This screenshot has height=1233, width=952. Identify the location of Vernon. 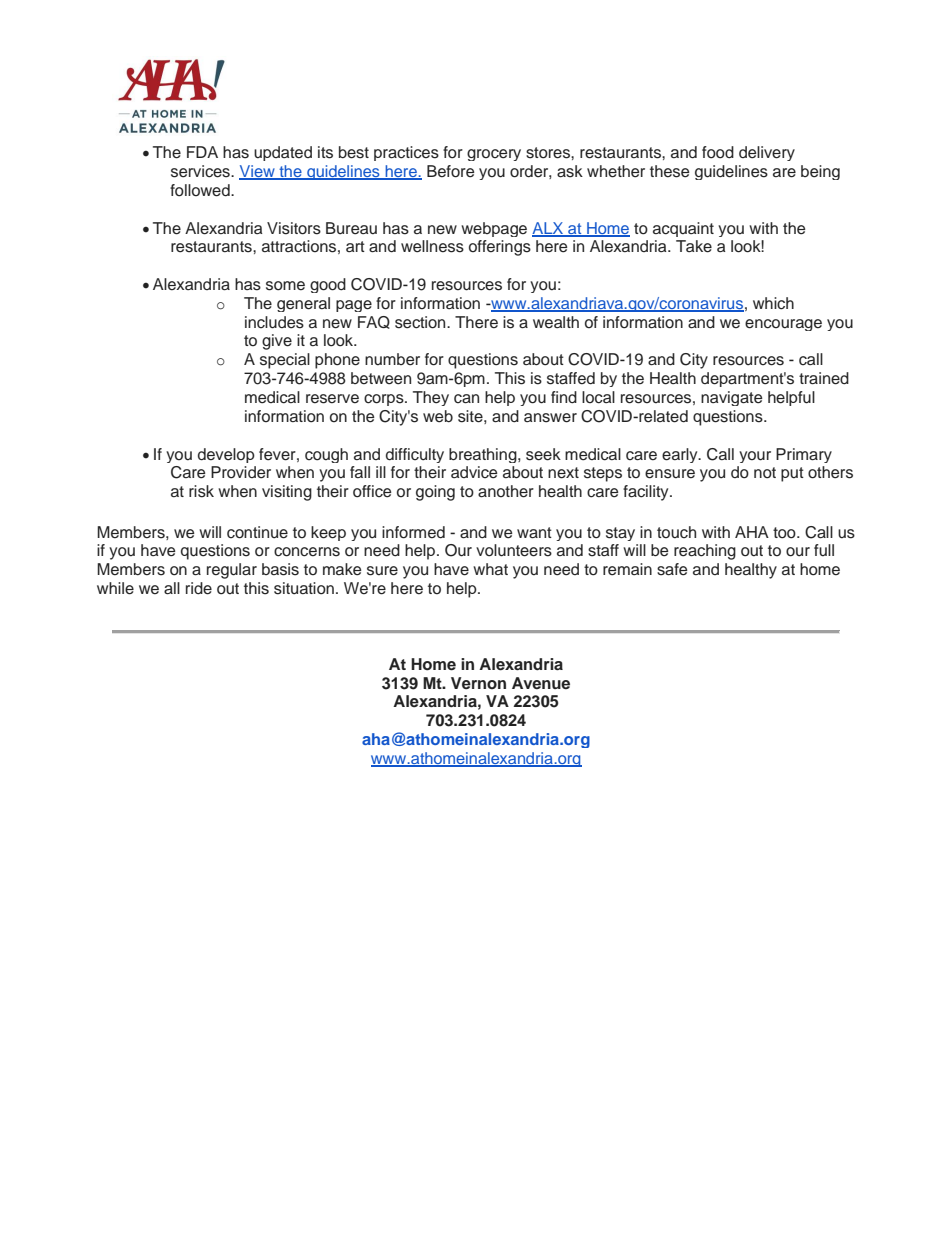
(478, 683).
